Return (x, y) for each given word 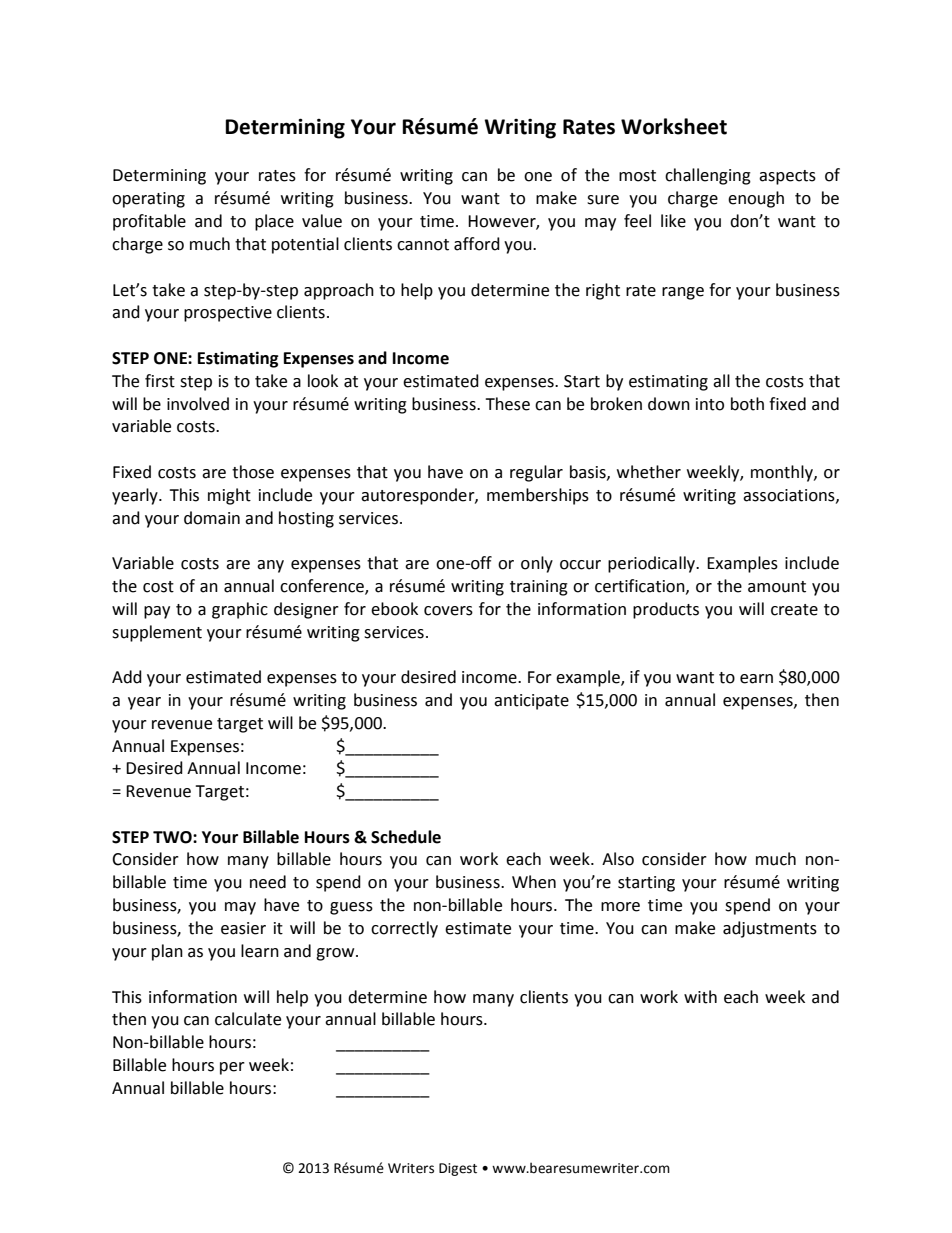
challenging (708, 176)
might (229, 496)
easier (243, 928)
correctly (404, 929)
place (274, 222)
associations (790, 496)
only (537, 564)
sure (603, 200)
